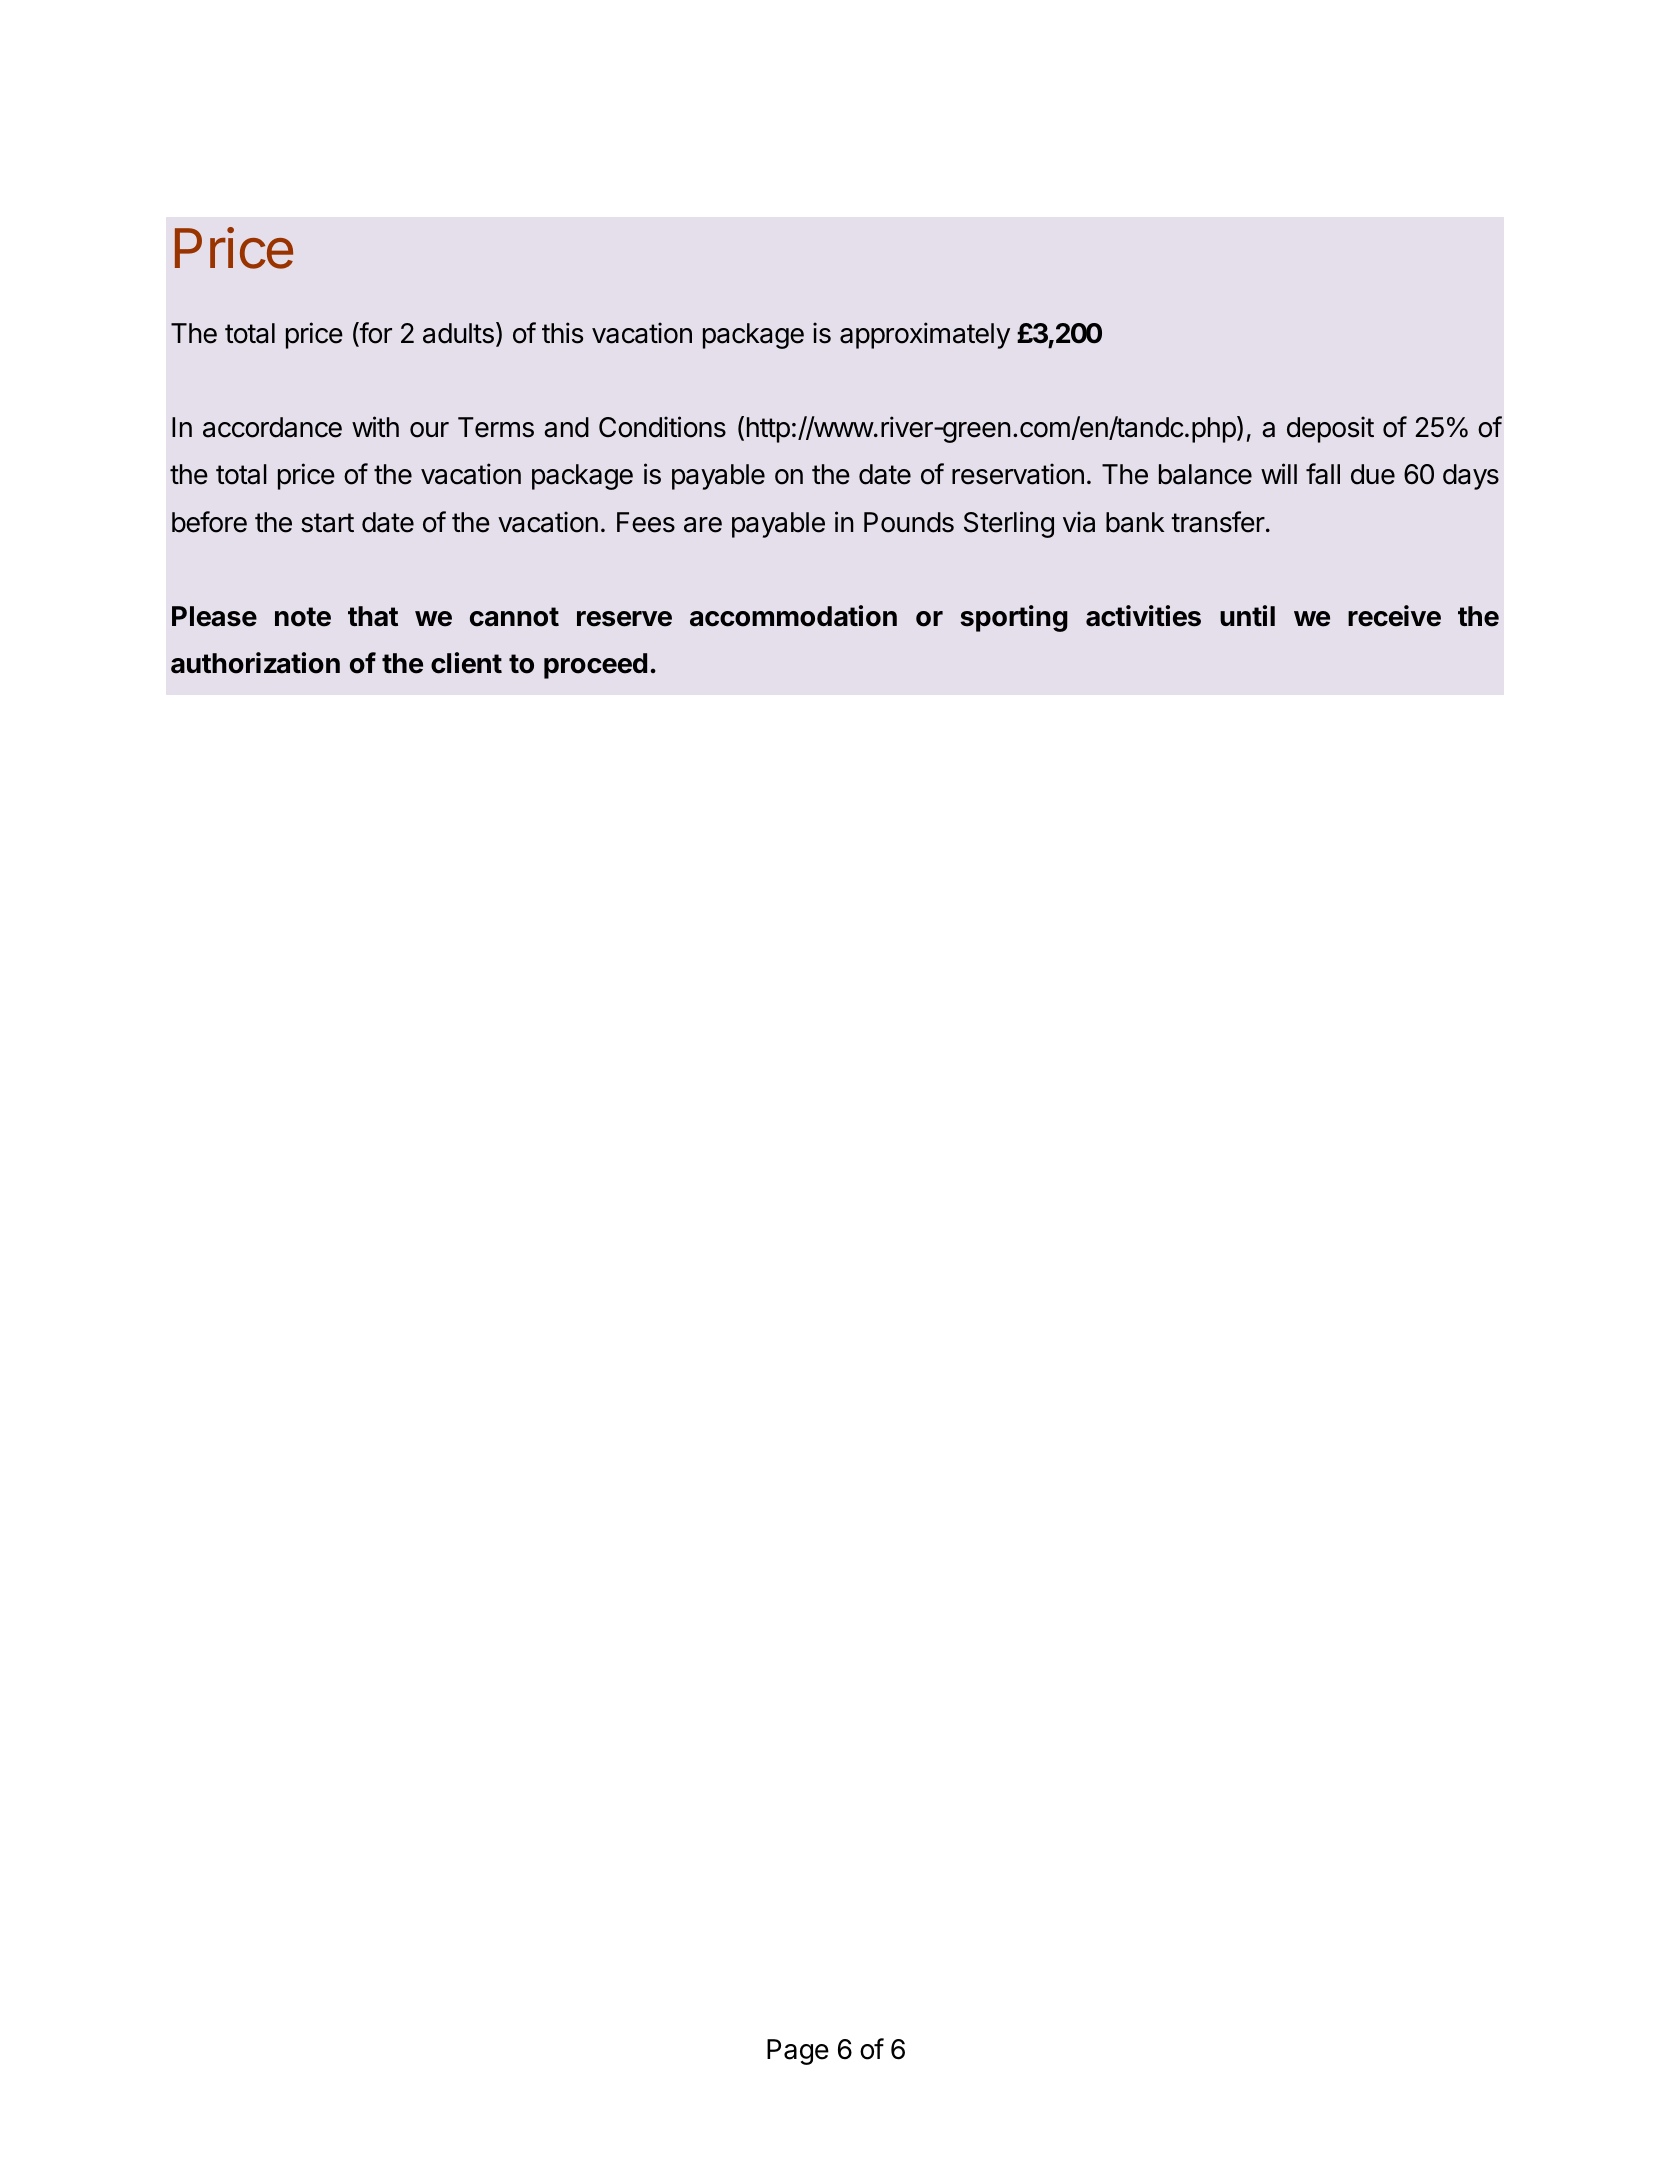 Image resolution: width=1670 pixels, height=2162 pixels. I want to click on deposit, so click(1330, 429).
